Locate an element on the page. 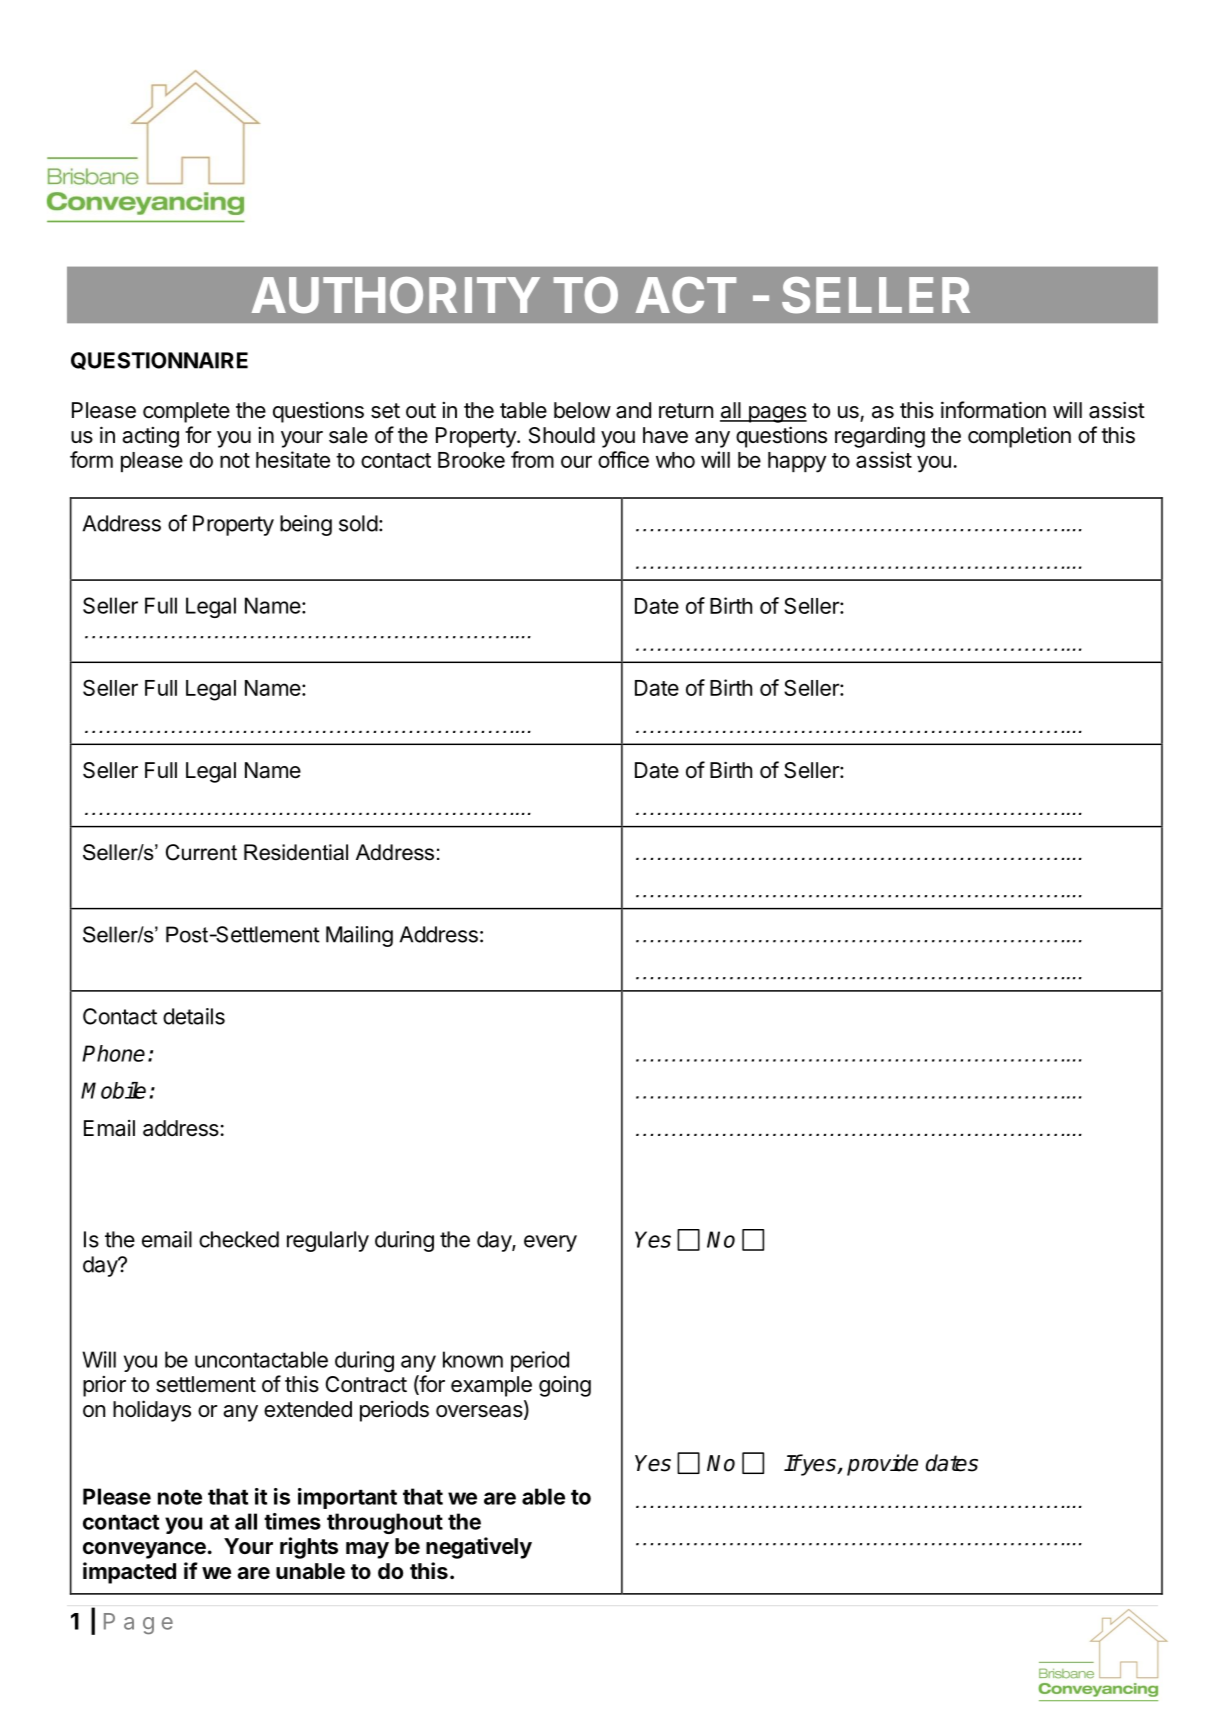 The image size is (1225, 1733). note is located at coordinates (180, 1497).
